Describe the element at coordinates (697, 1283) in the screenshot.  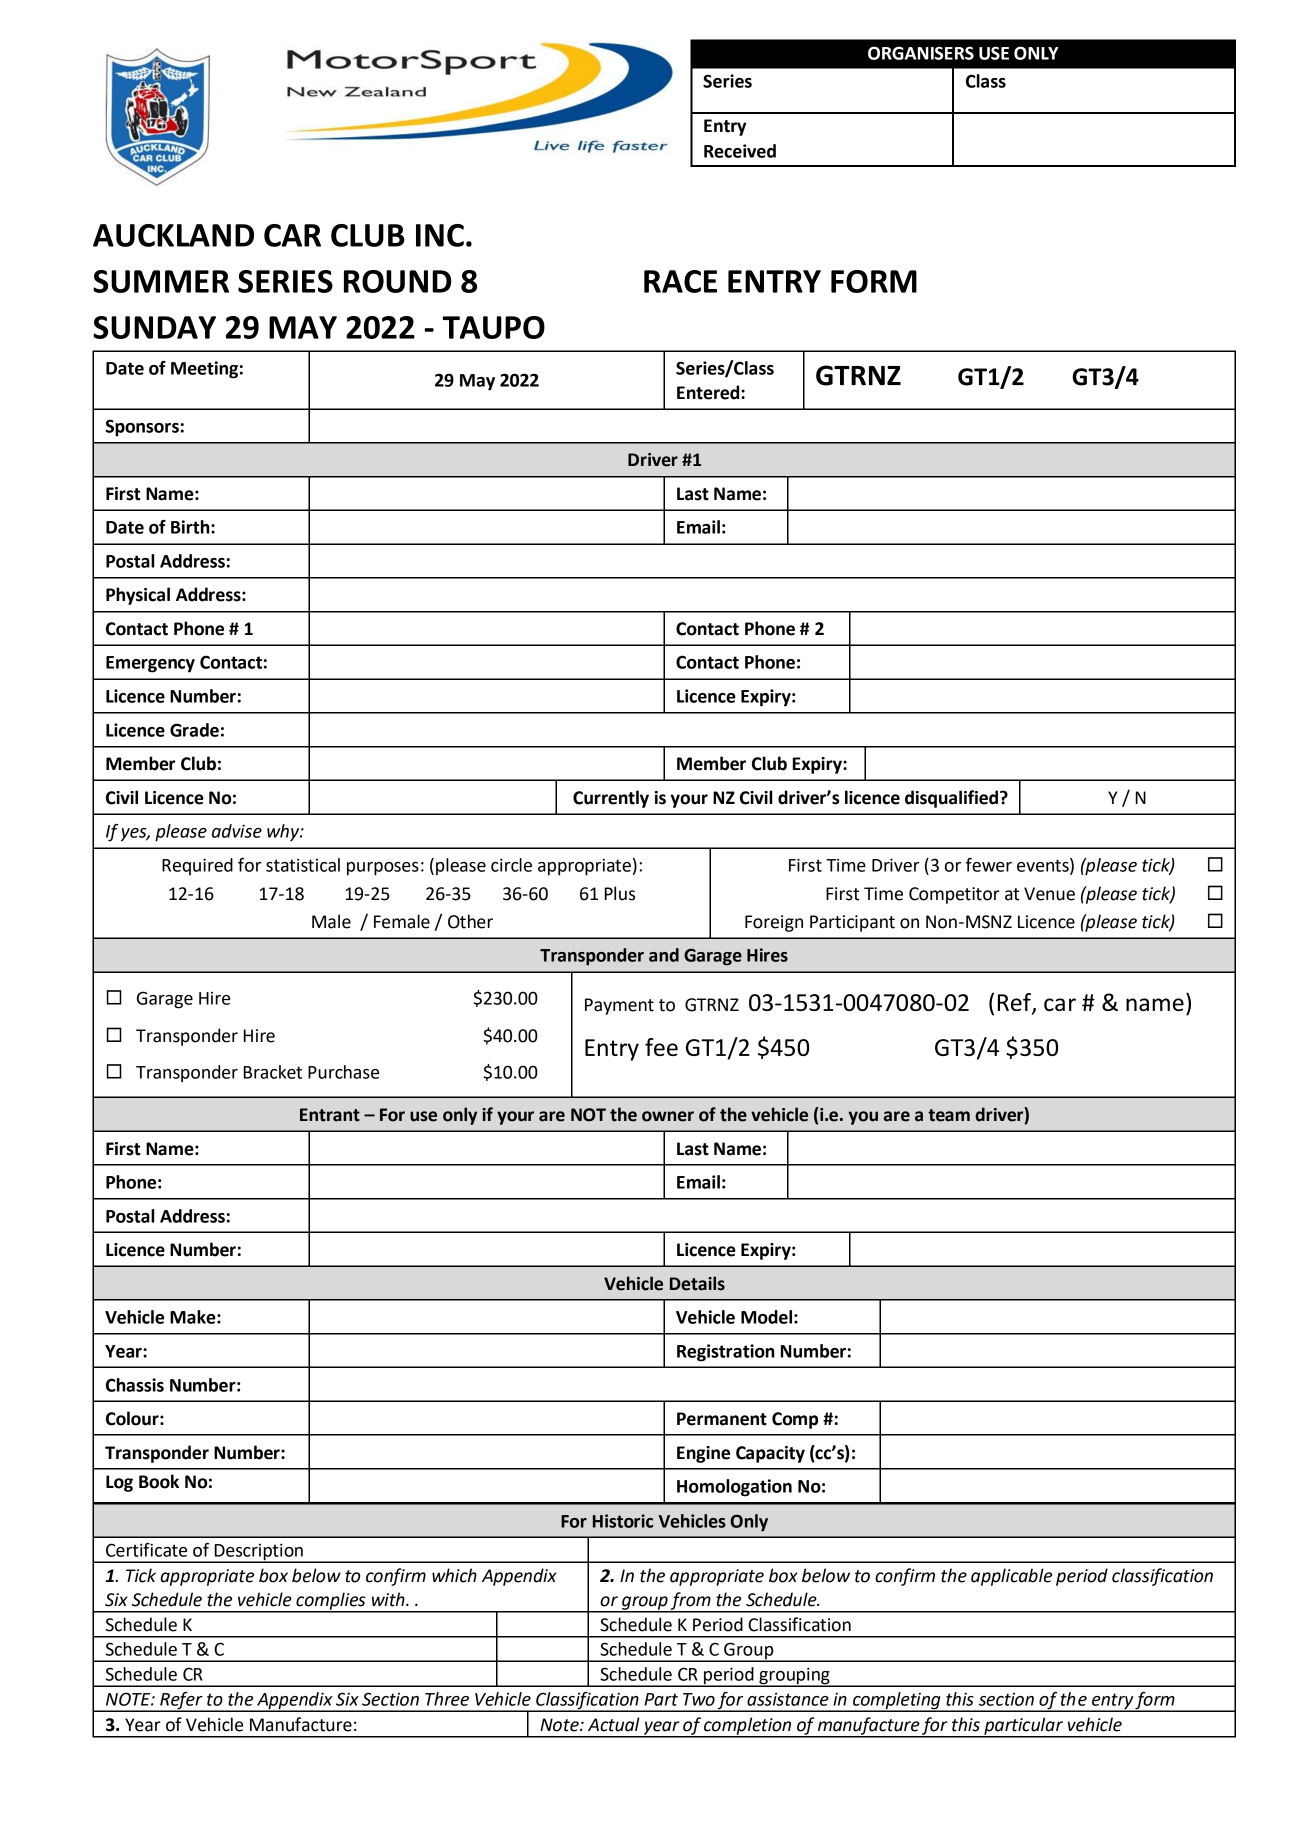
I see `Details` at that location.
